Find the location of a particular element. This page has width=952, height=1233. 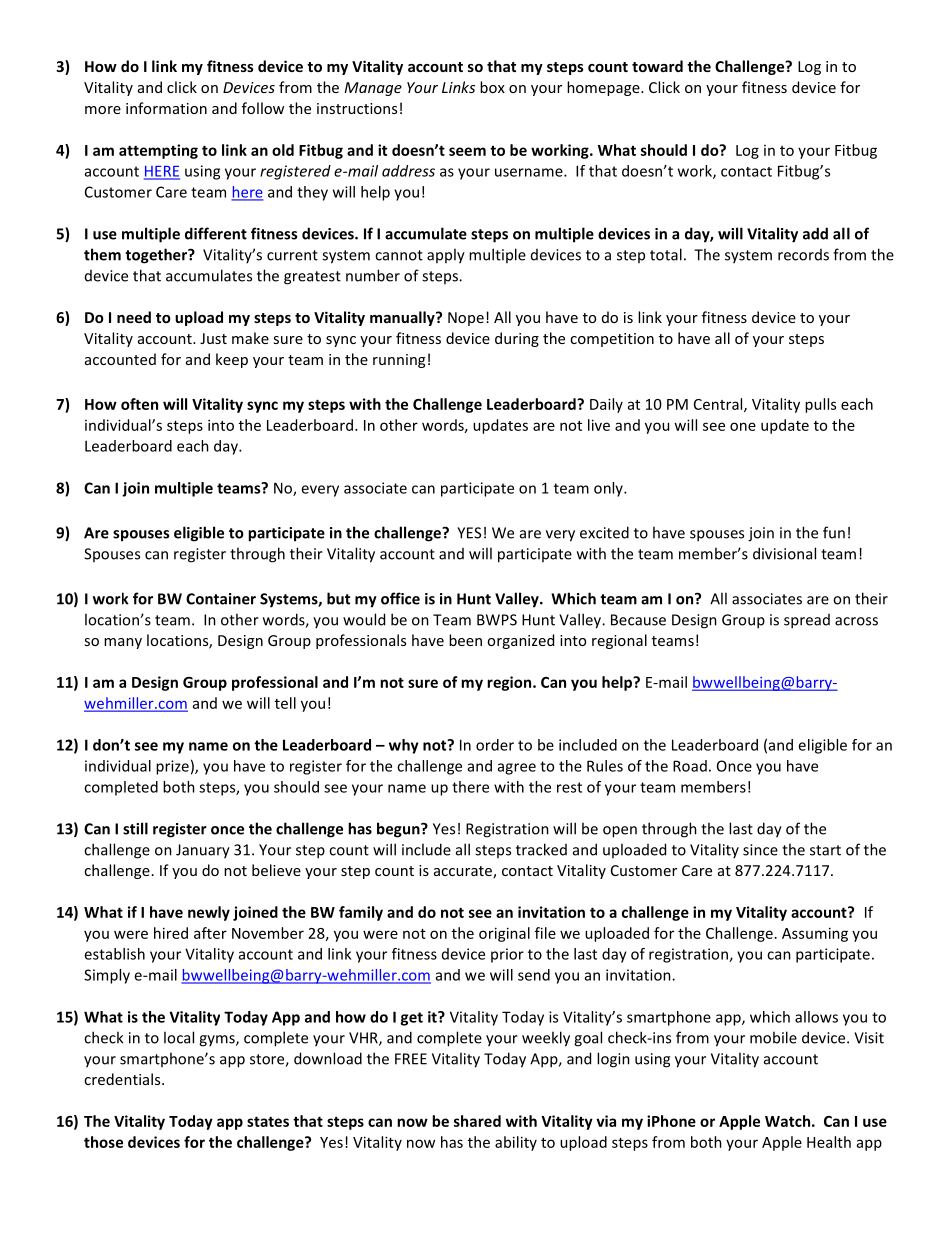

shared is located at coordinates (477, 1121).
